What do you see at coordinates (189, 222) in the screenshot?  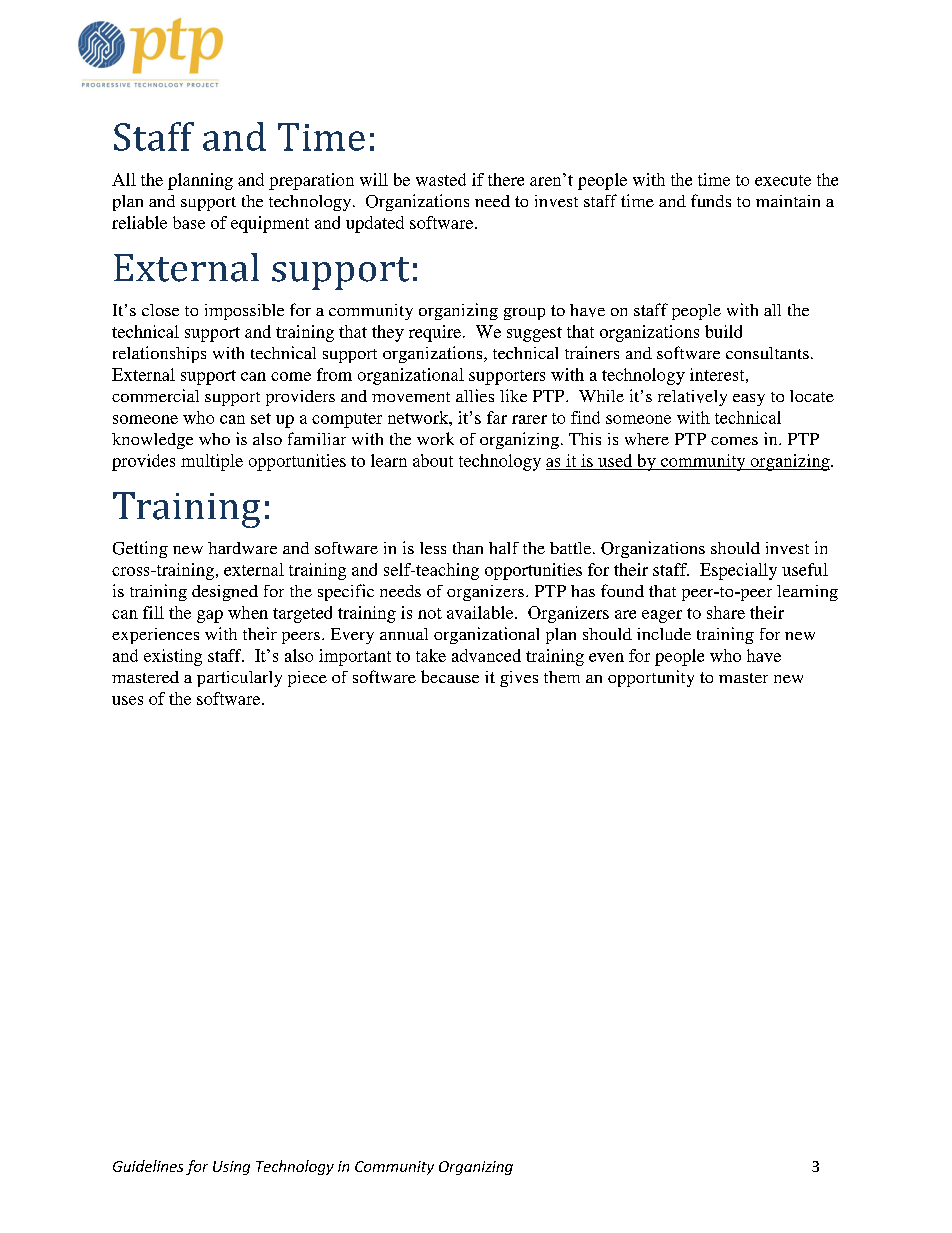 I see `base` at bounding box center [189, 222].
